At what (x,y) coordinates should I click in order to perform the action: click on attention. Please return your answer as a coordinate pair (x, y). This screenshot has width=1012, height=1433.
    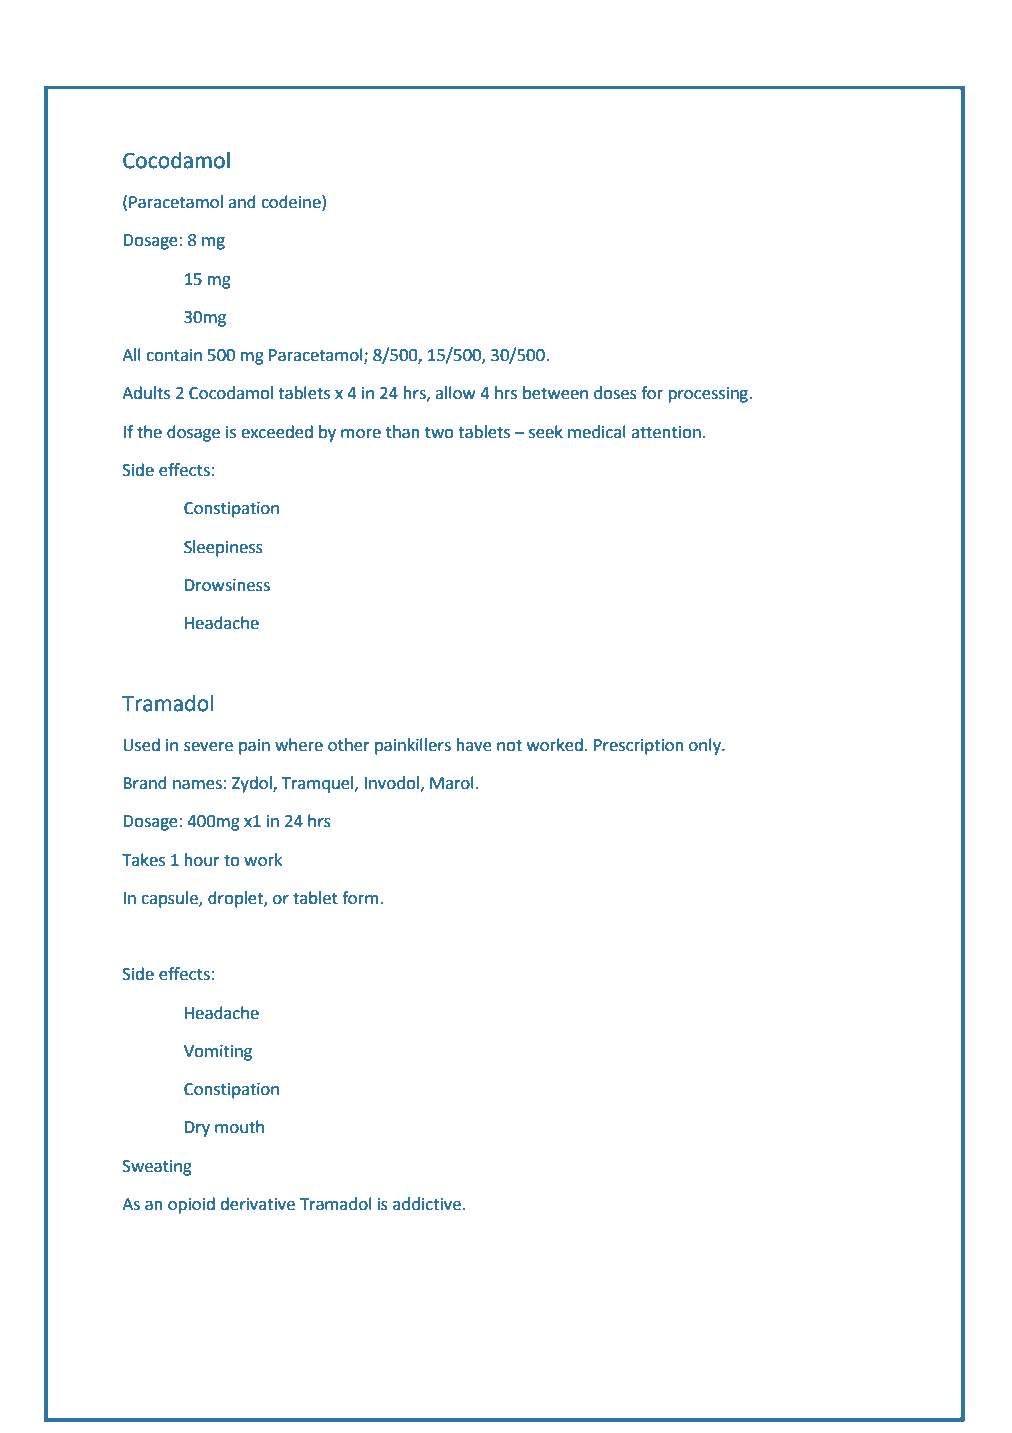
    Looking at the image, I should click on (666, 432).
